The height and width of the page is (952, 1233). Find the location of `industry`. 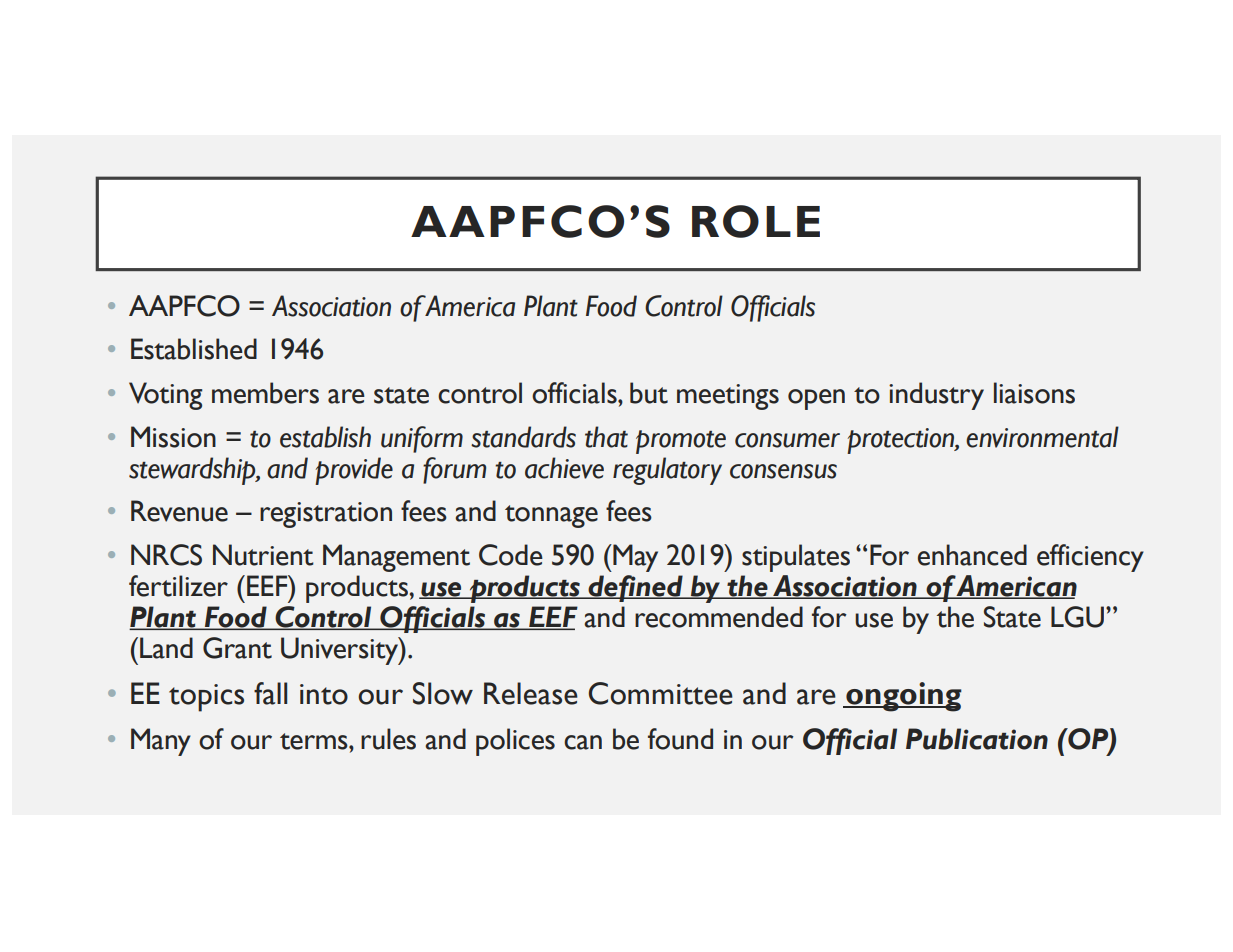

industry is located at coordinates (936, 396).
